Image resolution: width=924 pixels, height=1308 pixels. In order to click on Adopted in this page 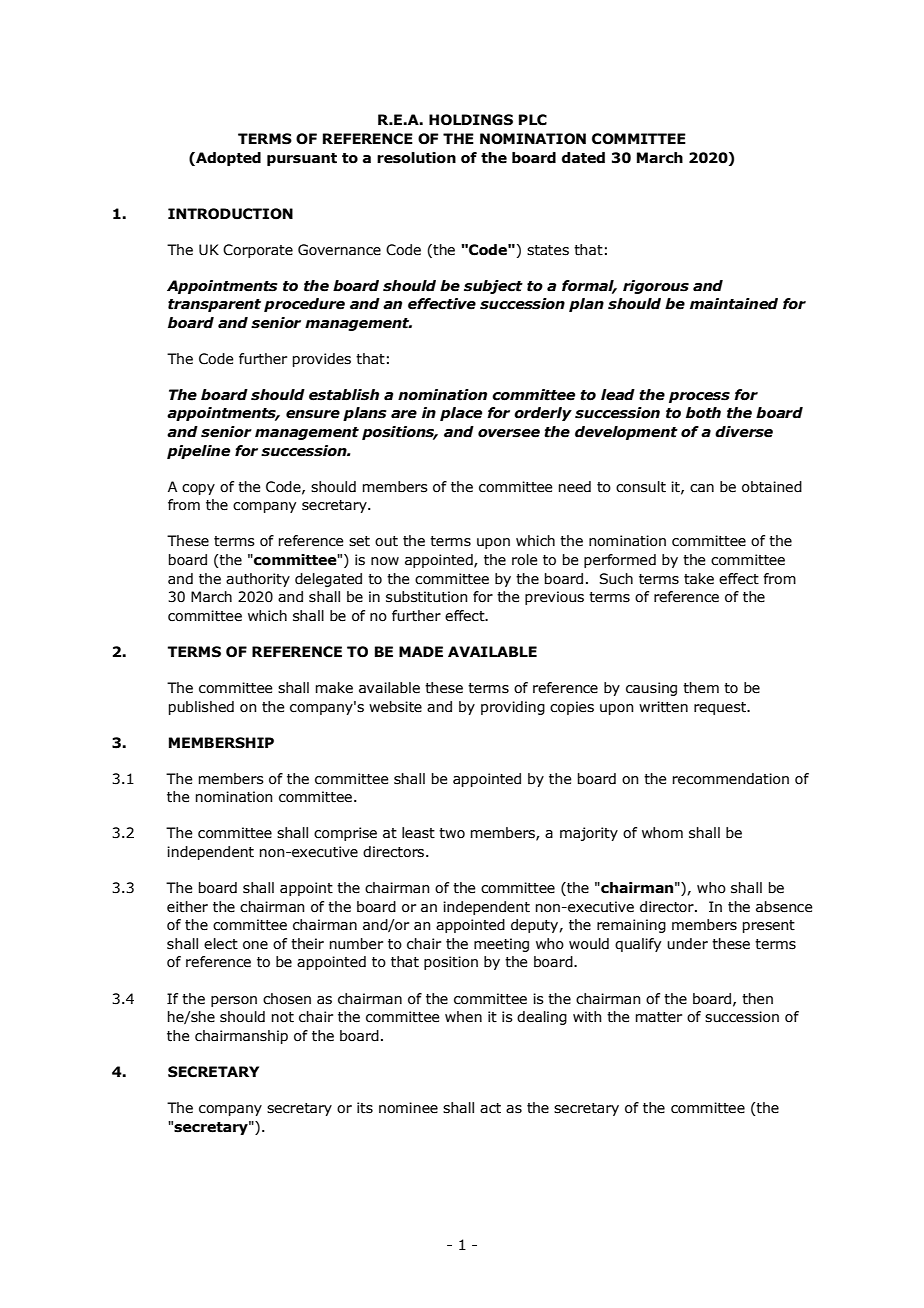, I will do `click(227, 159)`.
